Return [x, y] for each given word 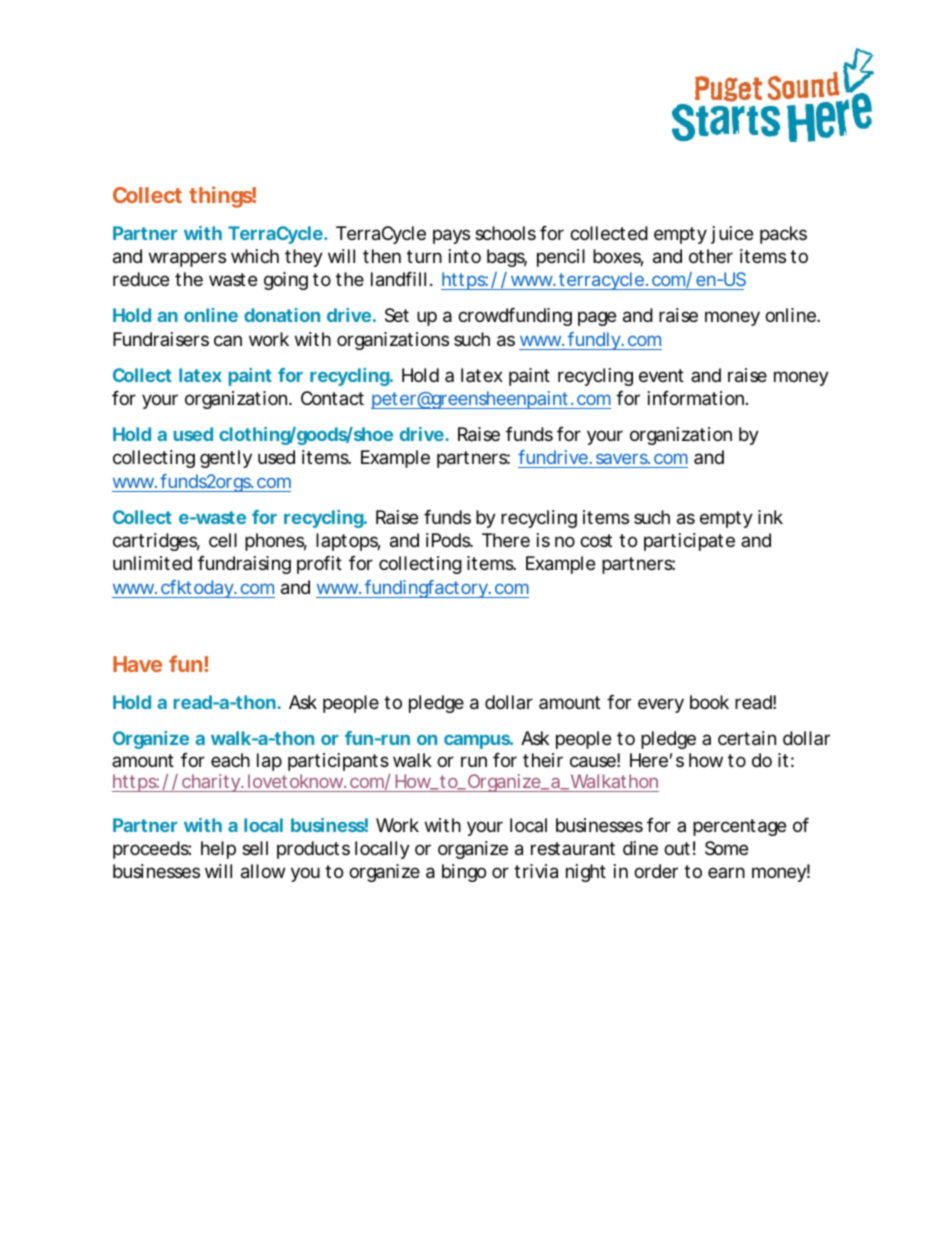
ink [770, 517]
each [230, 760]
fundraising [244, 565]
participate [689, 542]
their [543, 760]
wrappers [187, 259]
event [661, 375]
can [228, 340]
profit [319, 565]
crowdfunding [515, 317]
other [711, 256]
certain [747, 738]
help [218, 850]
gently [226, 459]
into [465, 256]
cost [596, 540]
